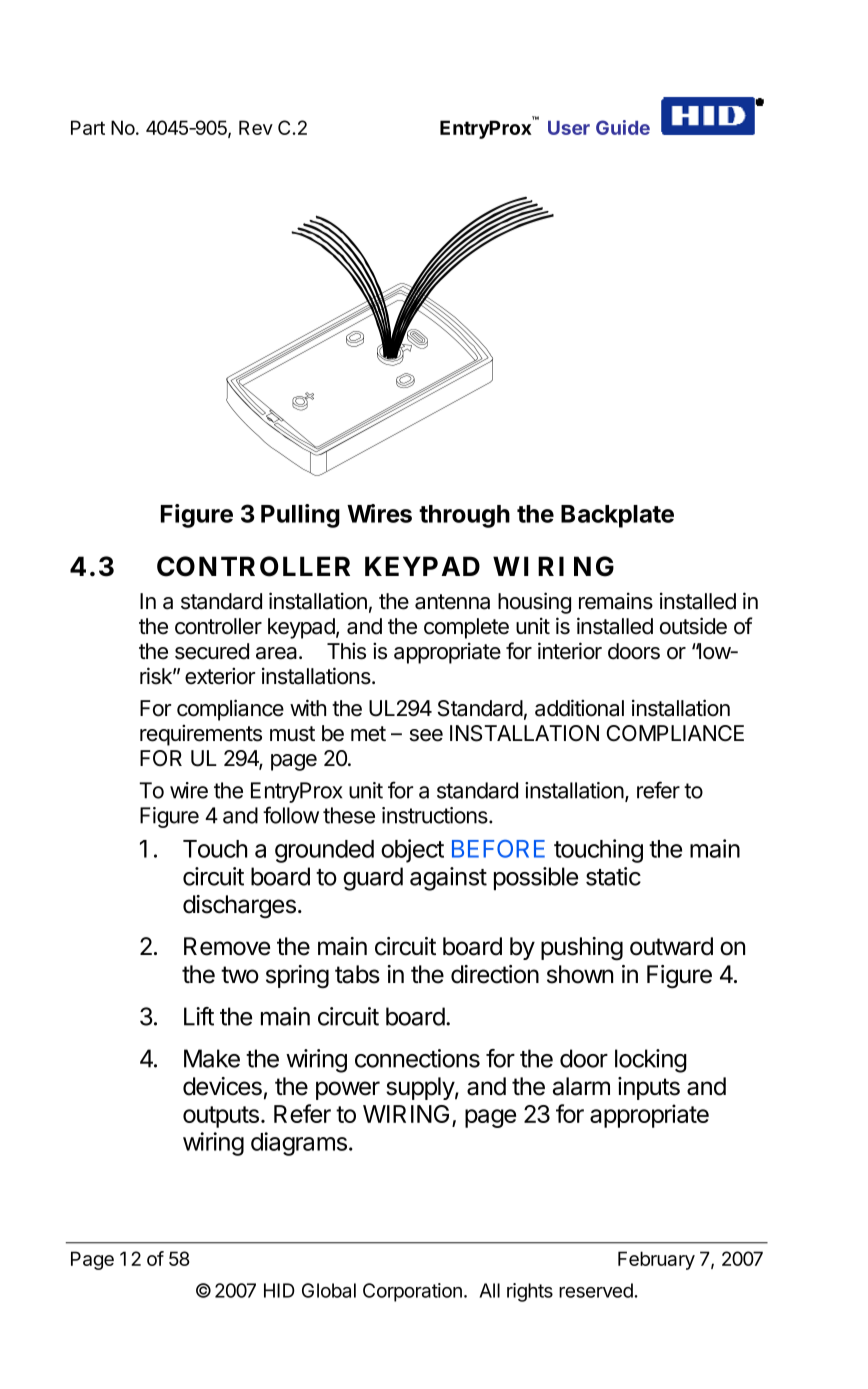 This image has width=868, height=1389. What do you see at coordinates (412, 1292) in the image?
I see `Corporation` at bounding box center [412, 1292].
